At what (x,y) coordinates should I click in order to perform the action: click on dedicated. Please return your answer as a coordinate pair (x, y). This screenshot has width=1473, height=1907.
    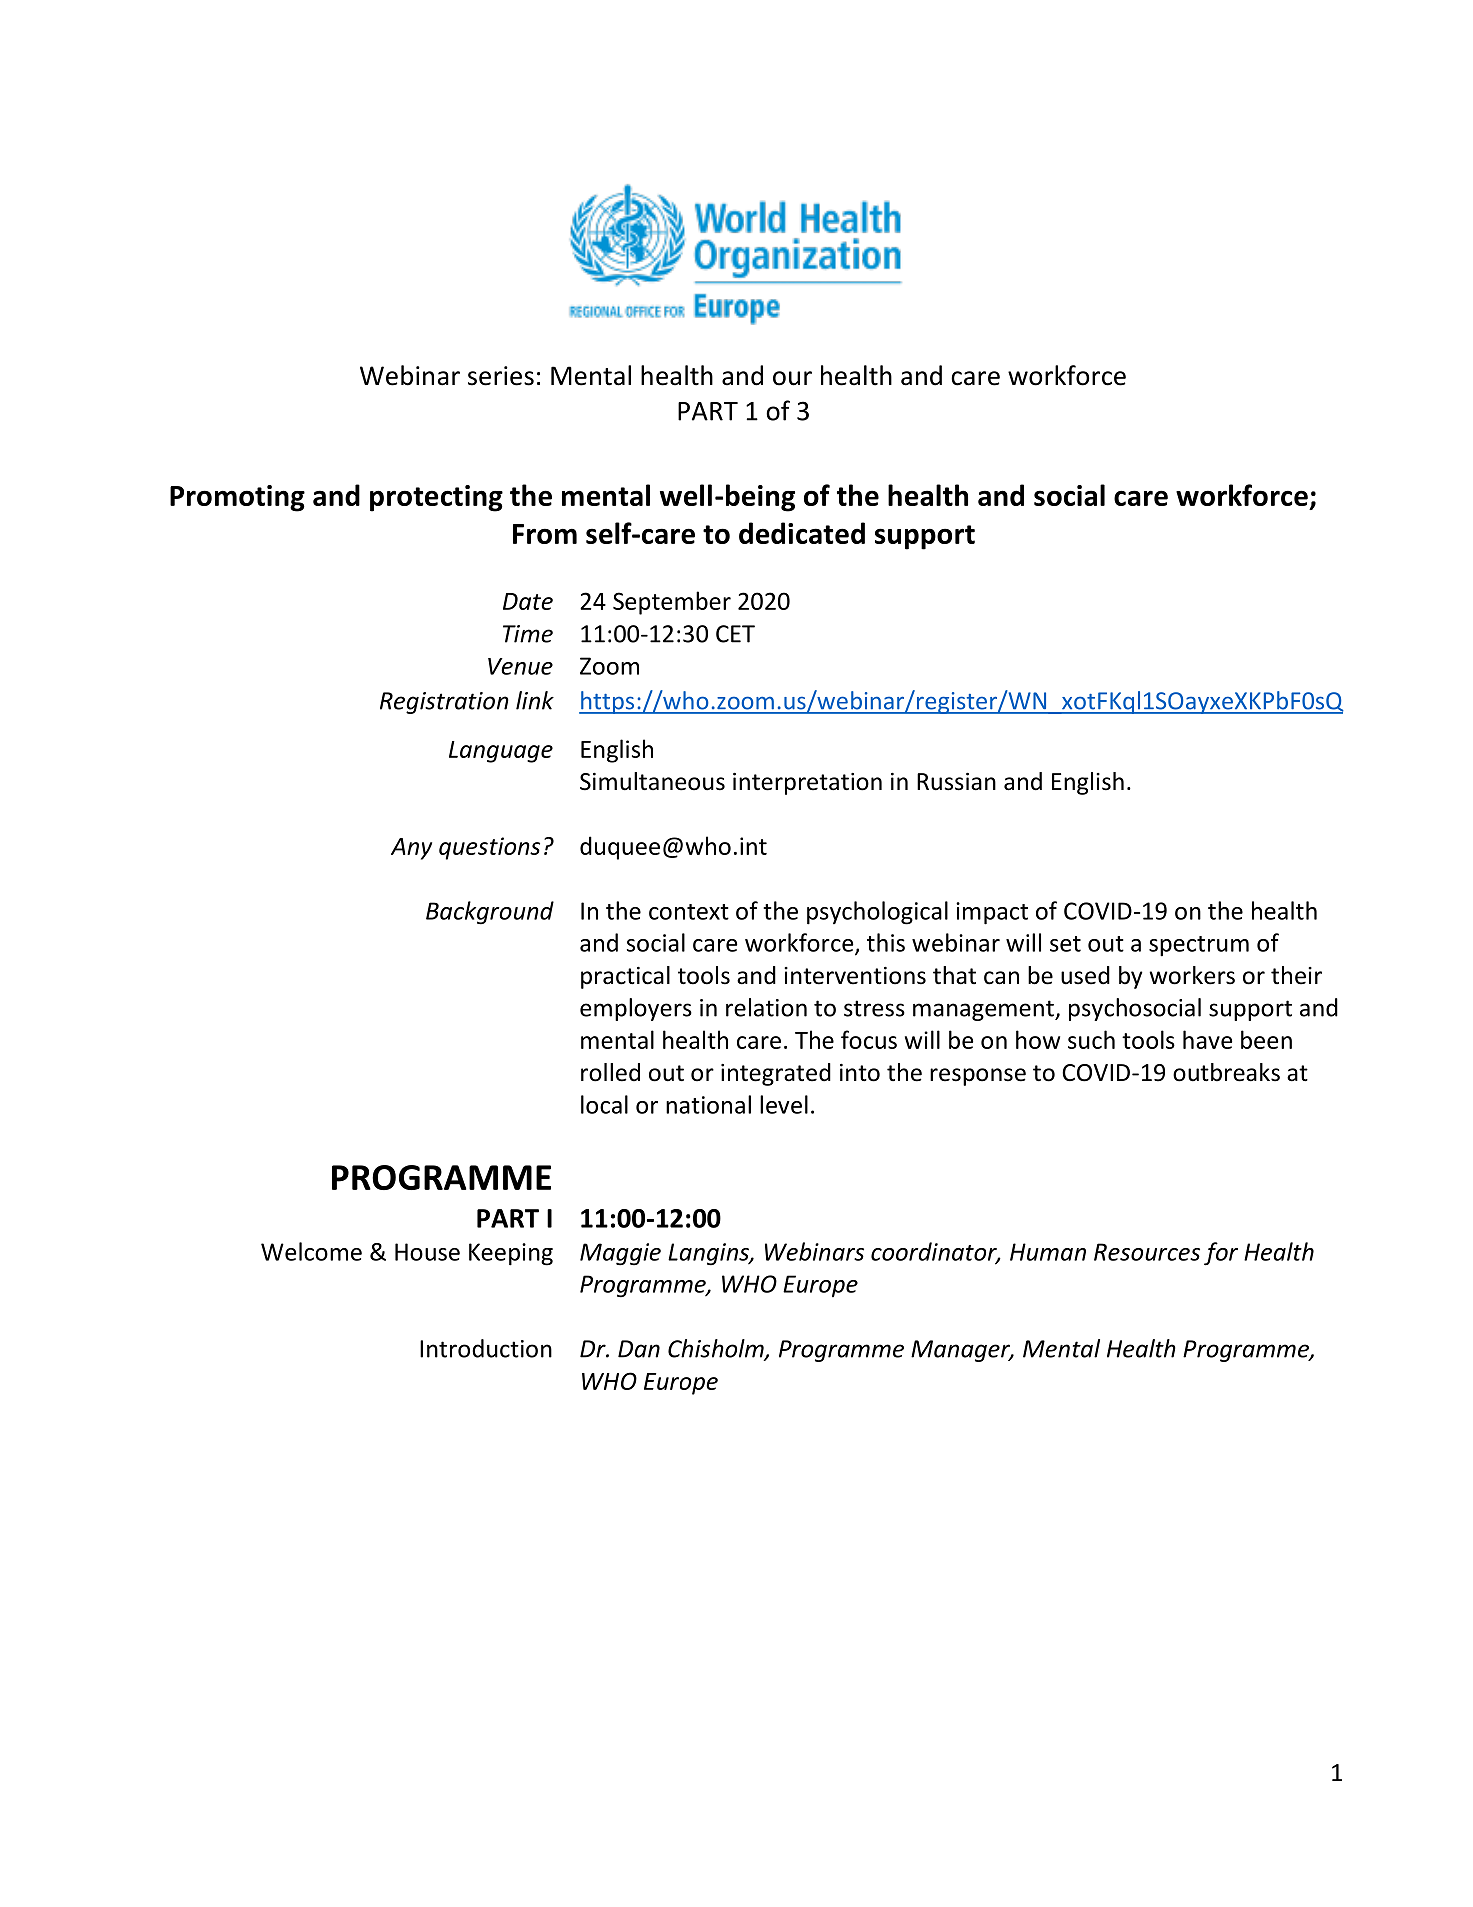
    Looking at the image, I should click on (802, 533).
